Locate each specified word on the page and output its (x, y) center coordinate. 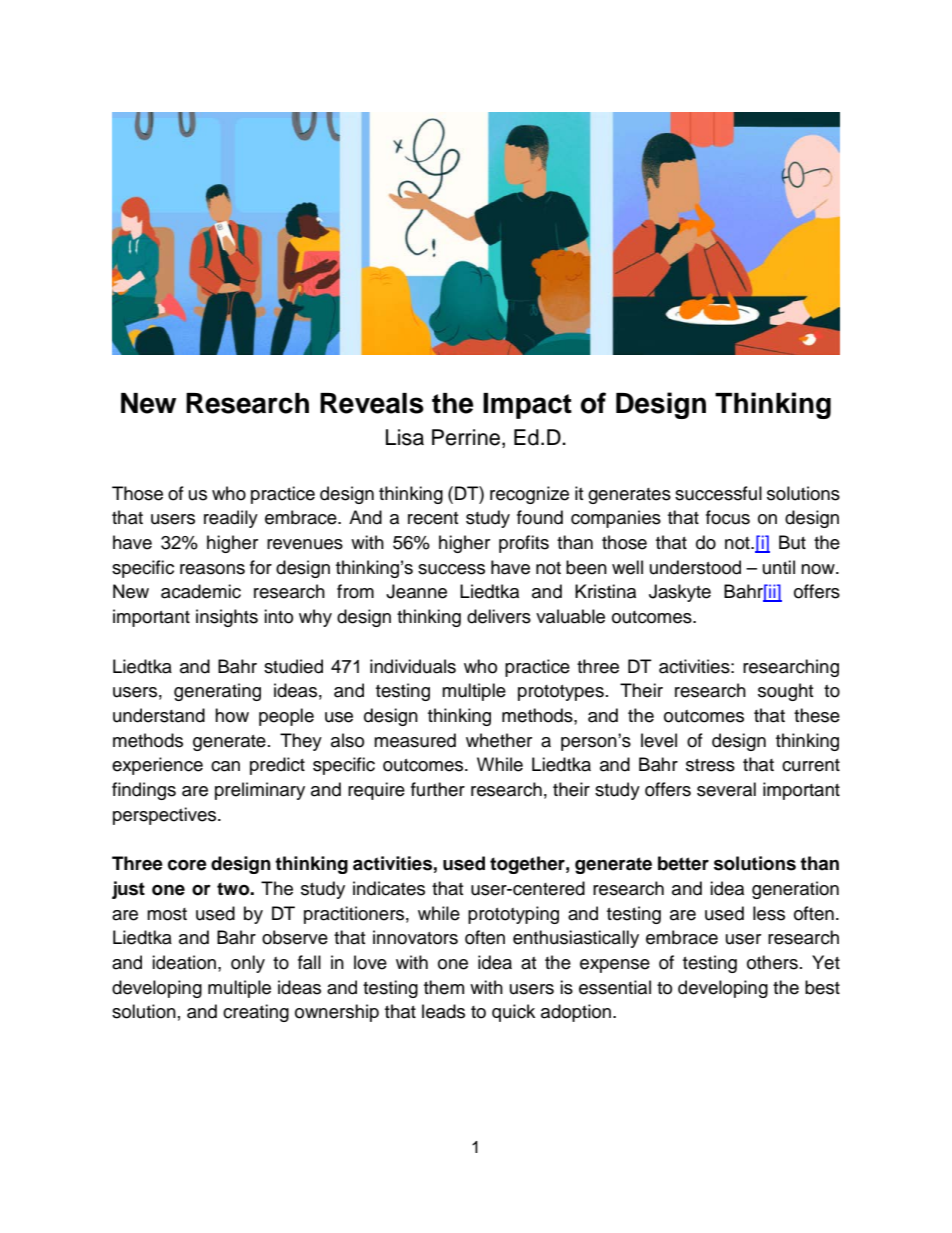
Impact (527, 406)
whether (499, 740)
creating (256, 1013)
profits (524, 544)
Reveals (372, 403)
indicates (389, 888)
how (232, 715)
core (187, 865)
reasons (212, 569)
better (683, 863)
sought (785, 692)
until (779, 567)
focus (728, 517)
